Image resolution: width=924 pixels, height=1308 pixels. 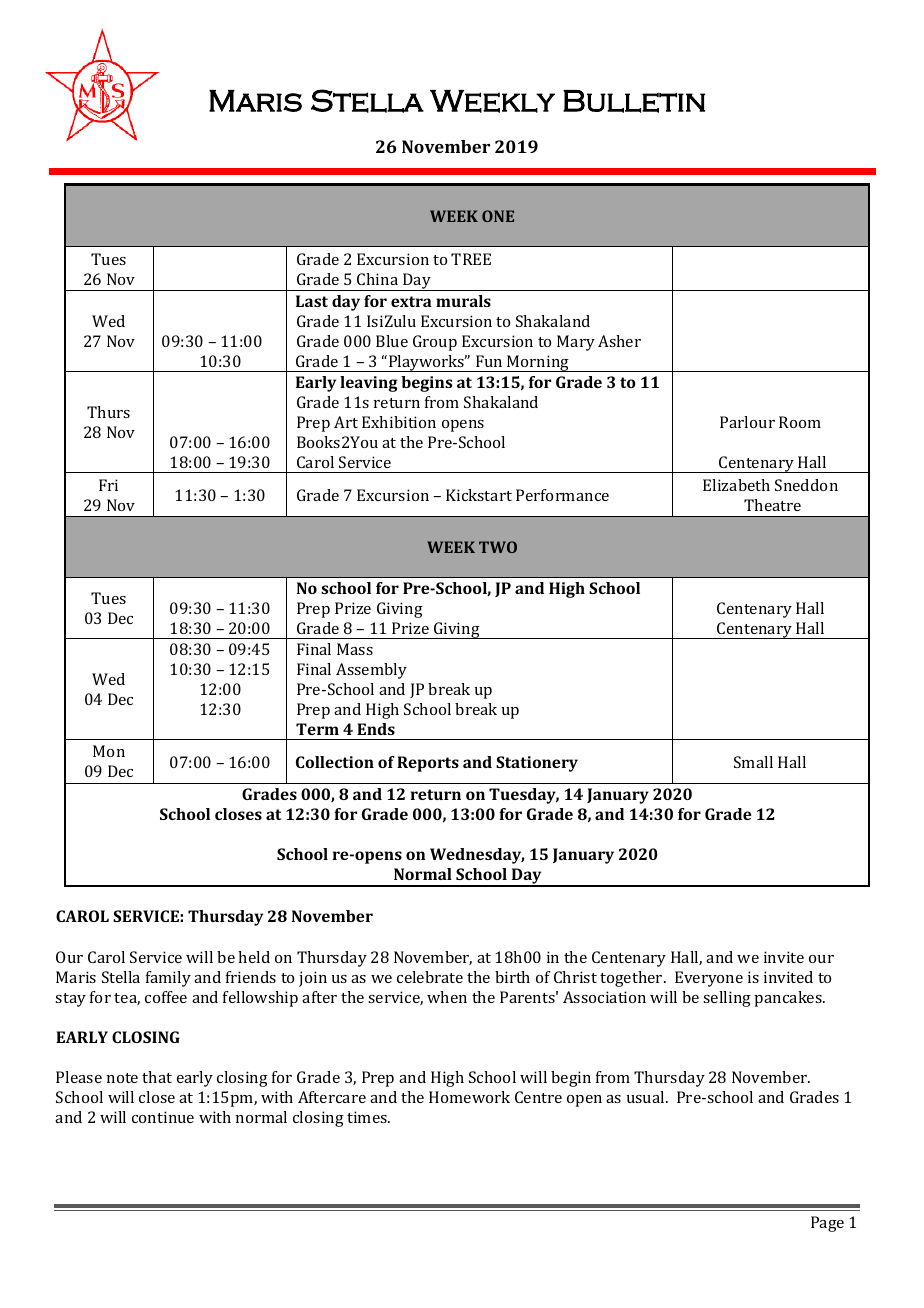 I want to click on Bulletin, so click(x=634, y=101).
